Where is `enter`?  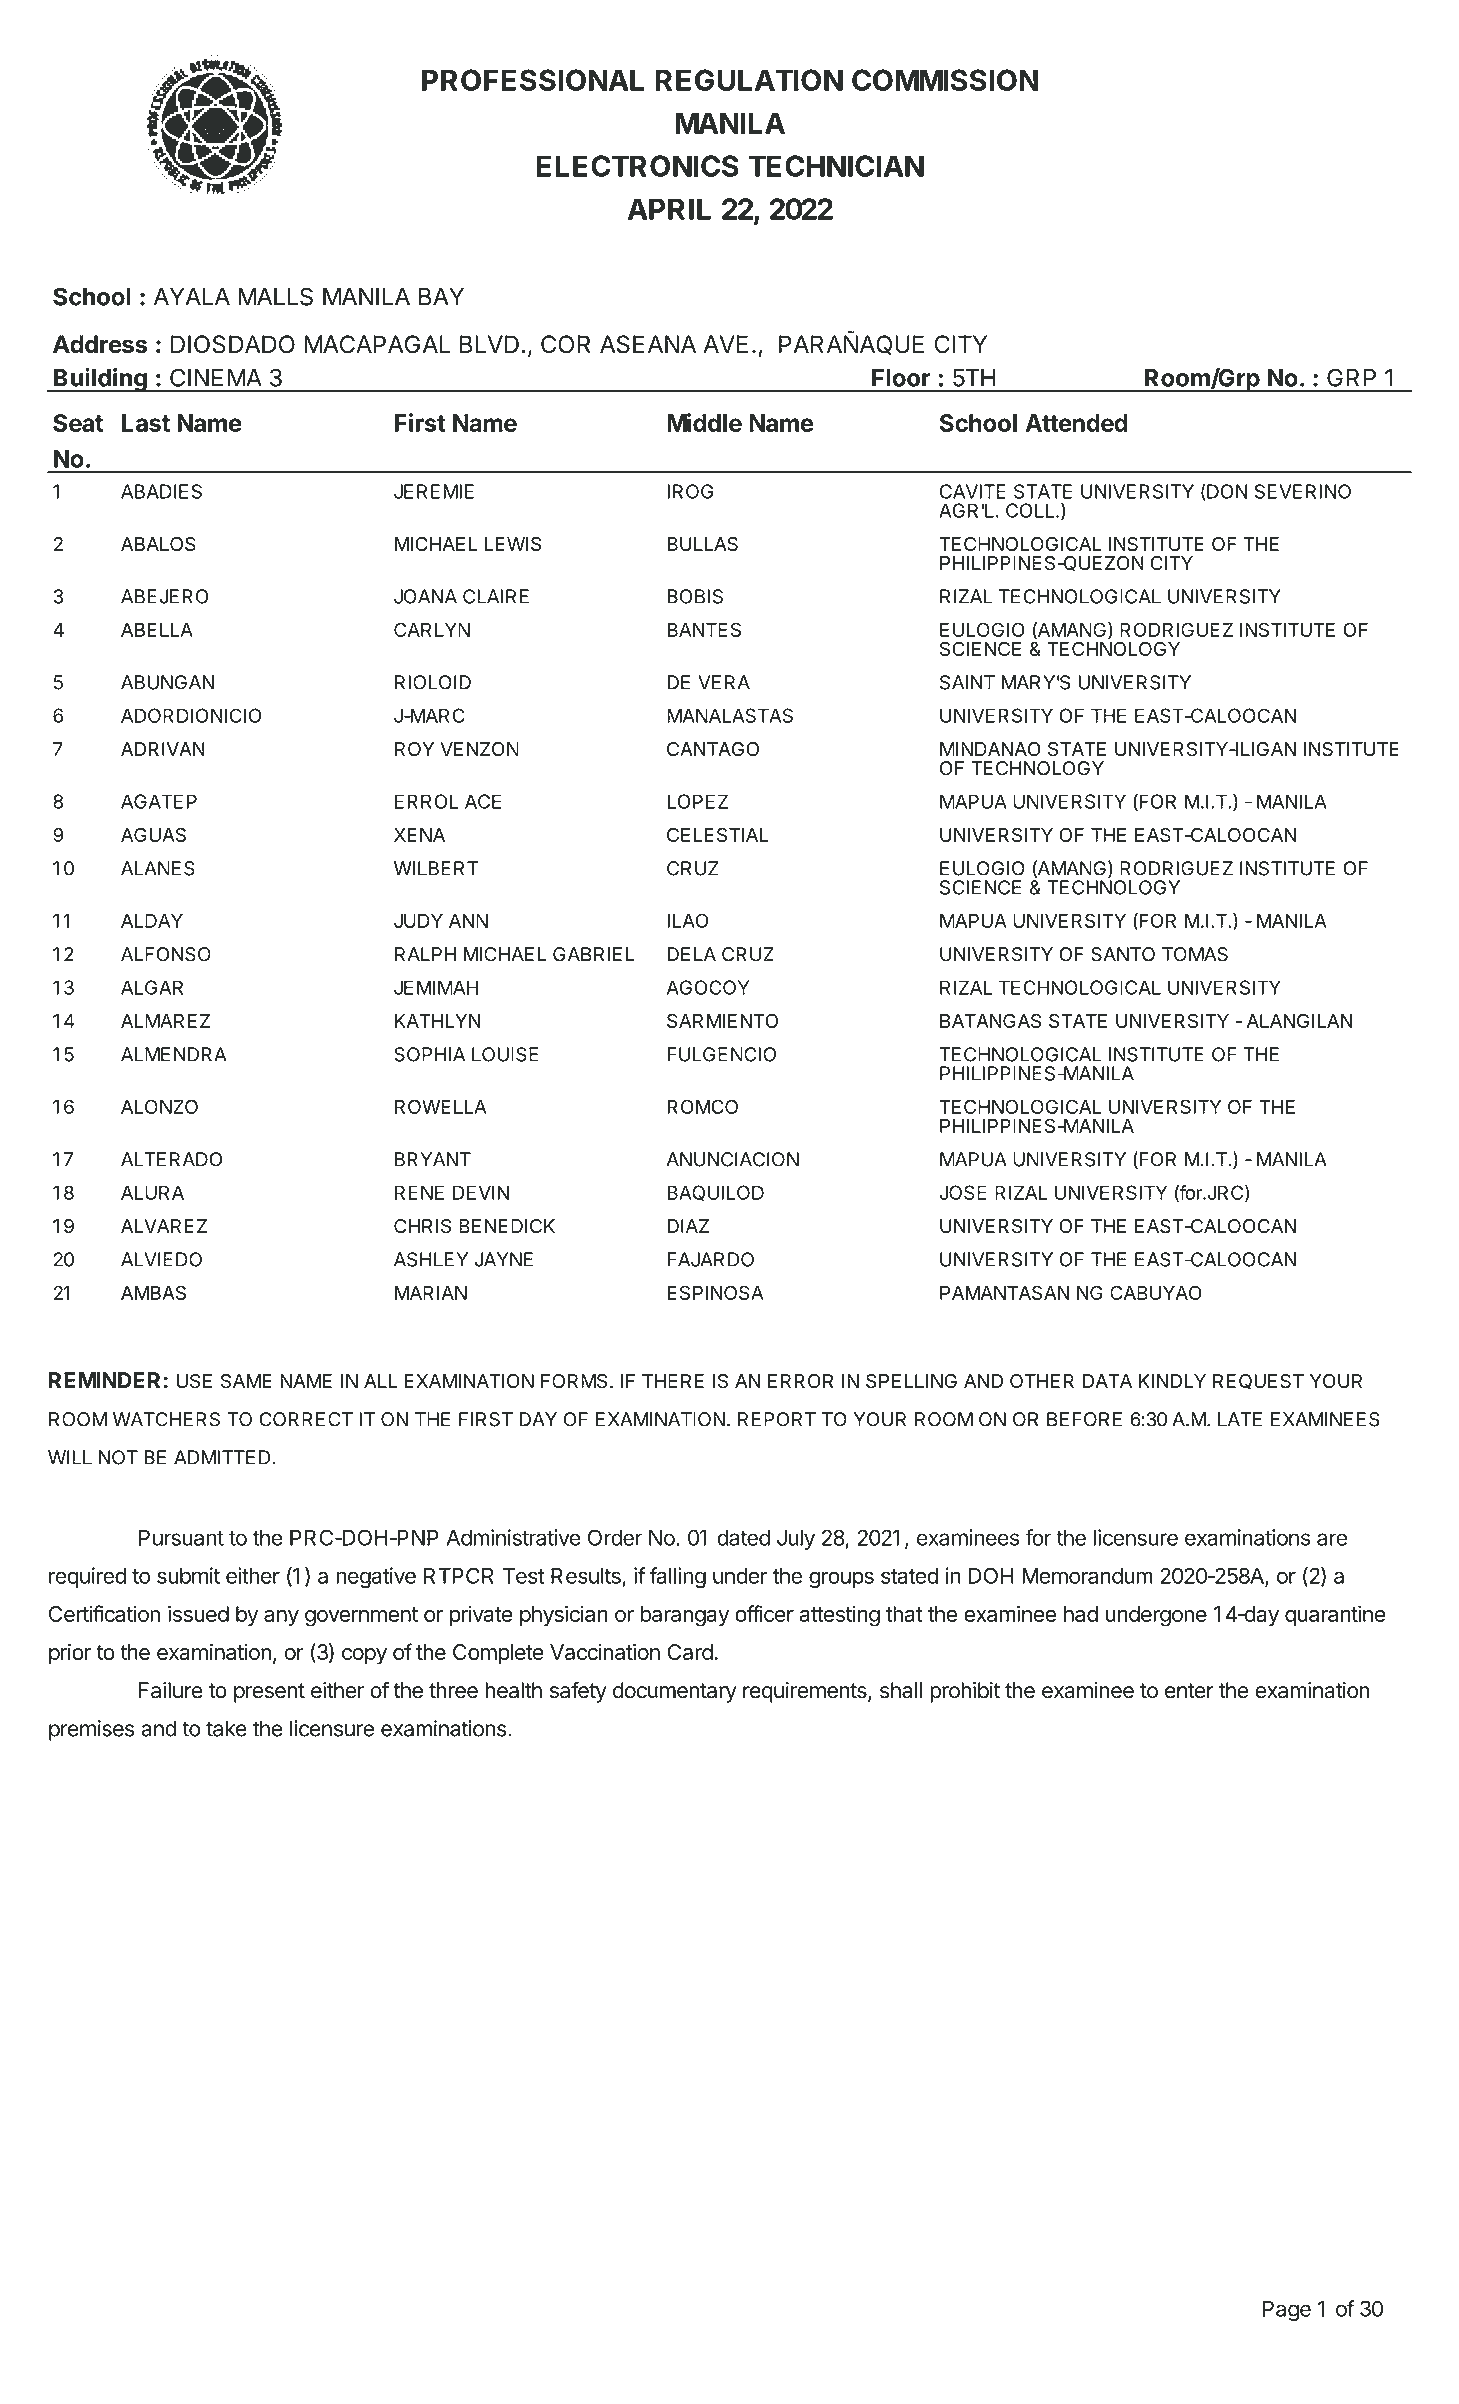
enter is located at coordinates (1189, 1691).
